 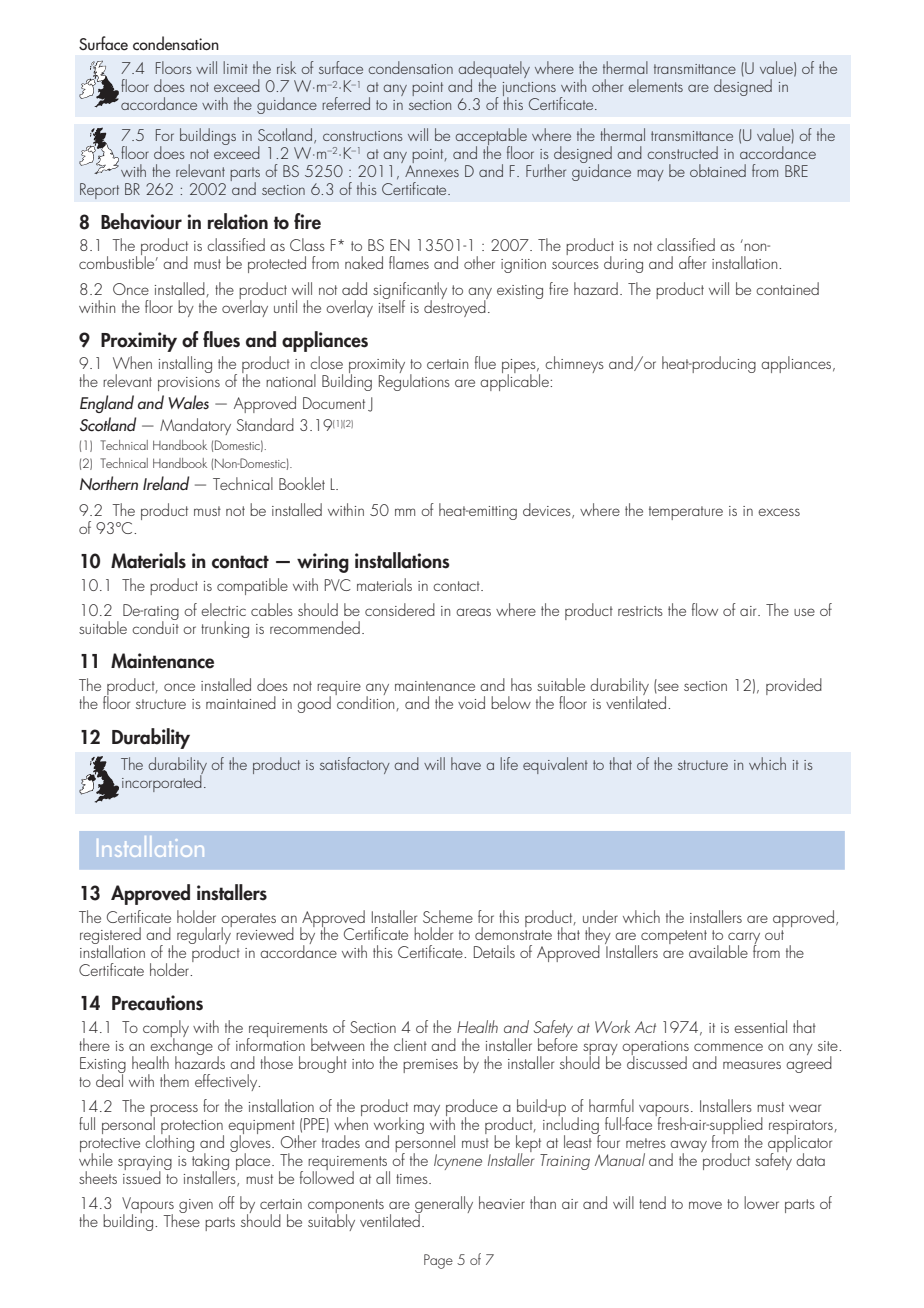 What do you see at coordinates (448, 916) in the screenshot?
I see `Scheme` at bounding box center [448, 916].
